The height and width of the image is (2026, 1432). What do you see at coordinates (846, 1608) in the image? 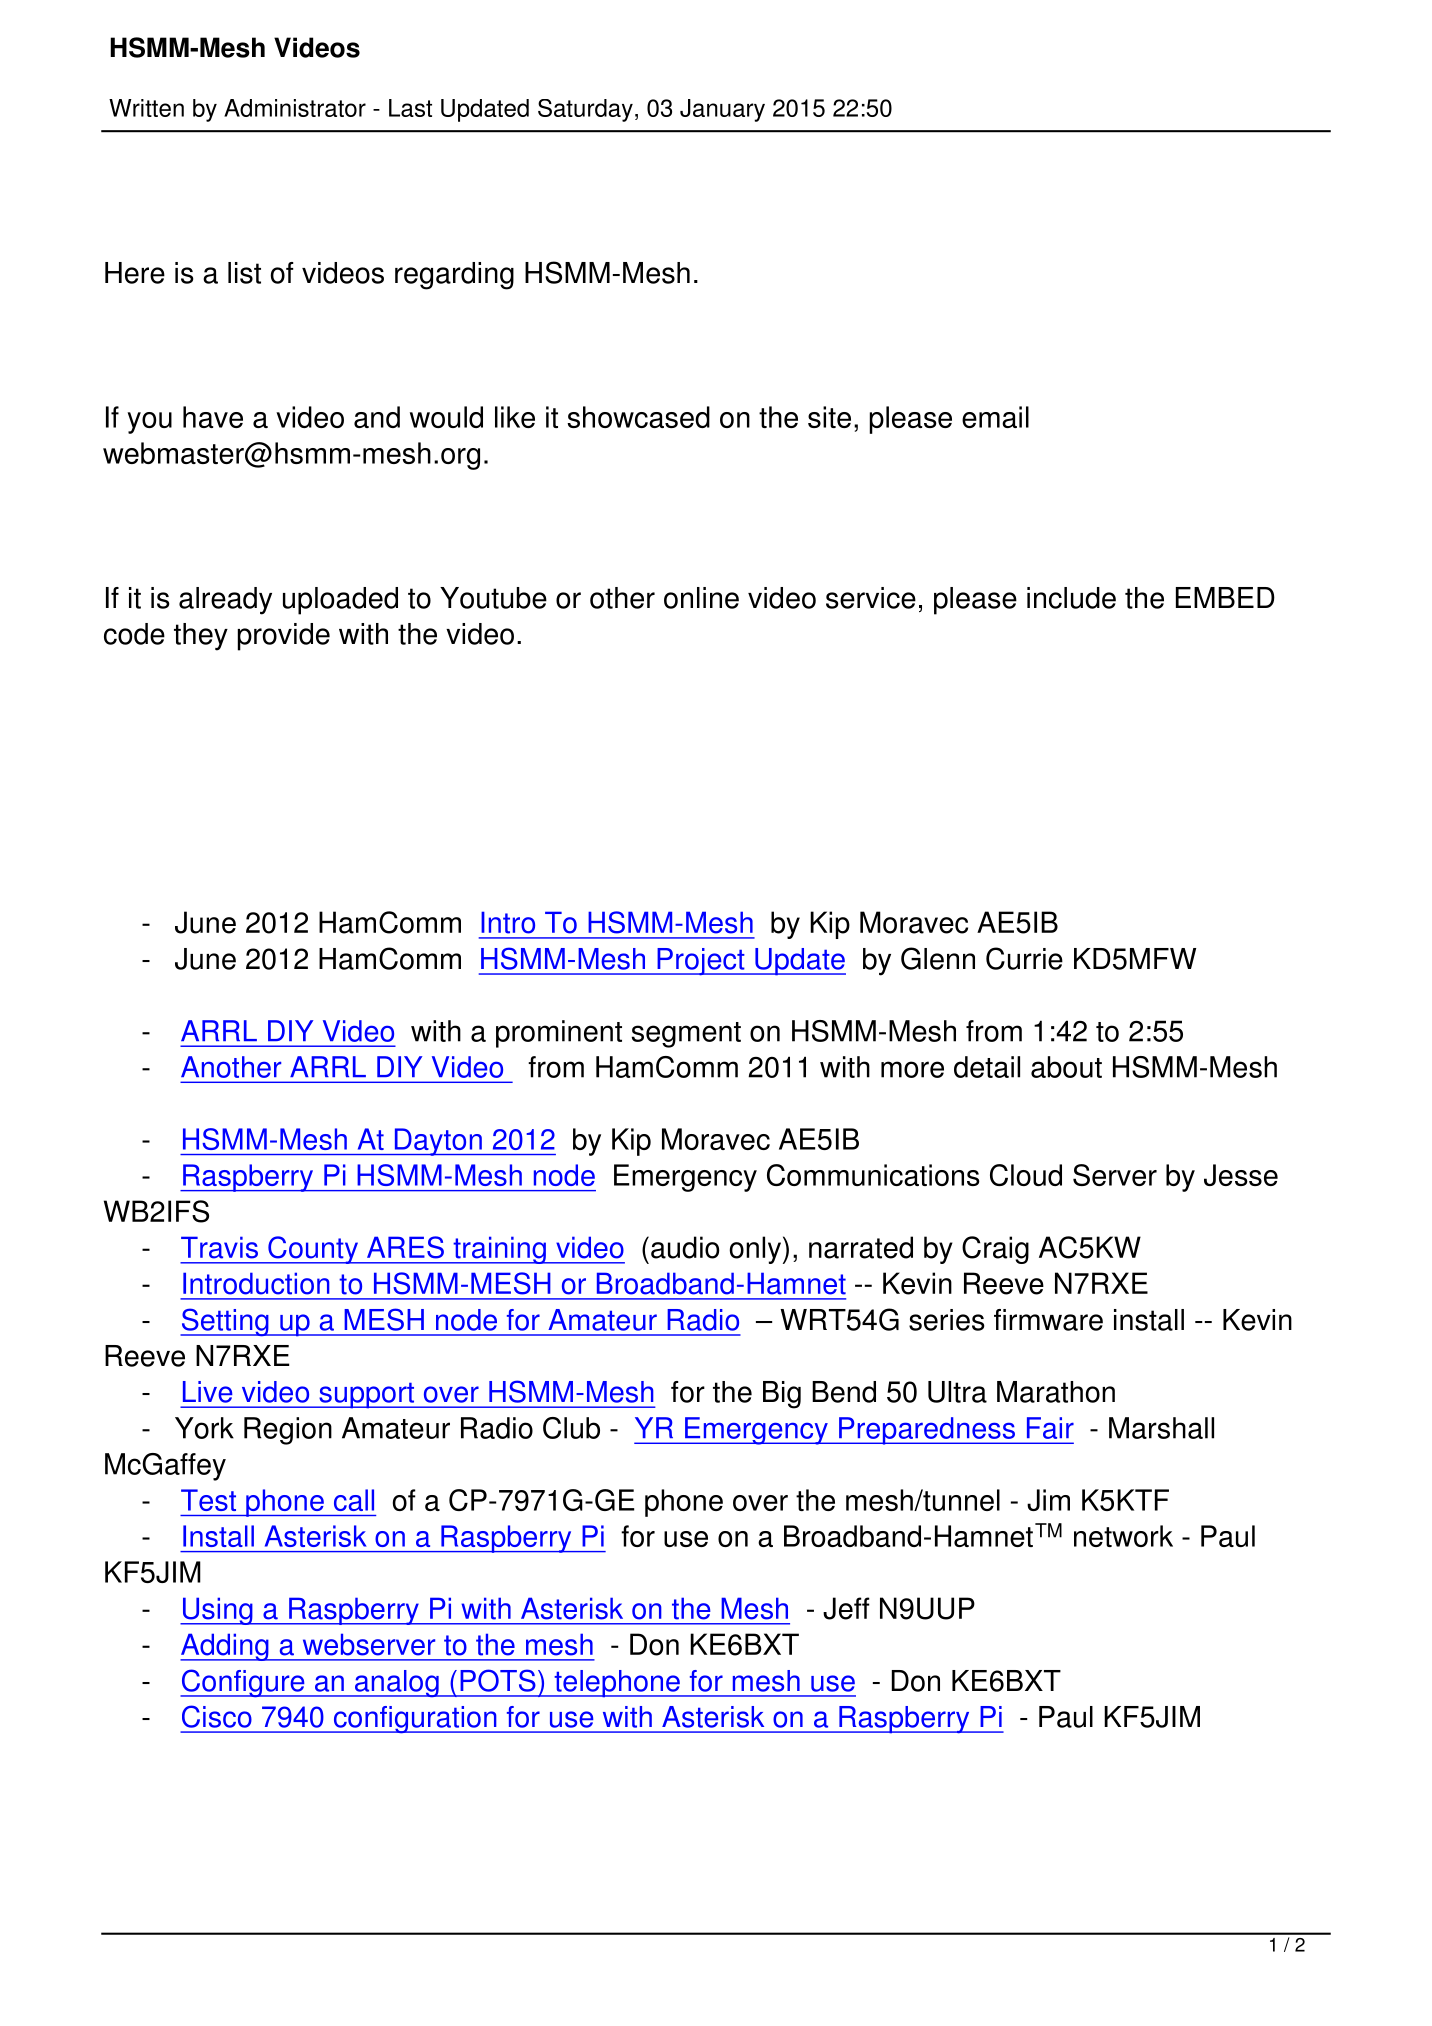
I see `Jeff` at bounding box center [846, 1608].
